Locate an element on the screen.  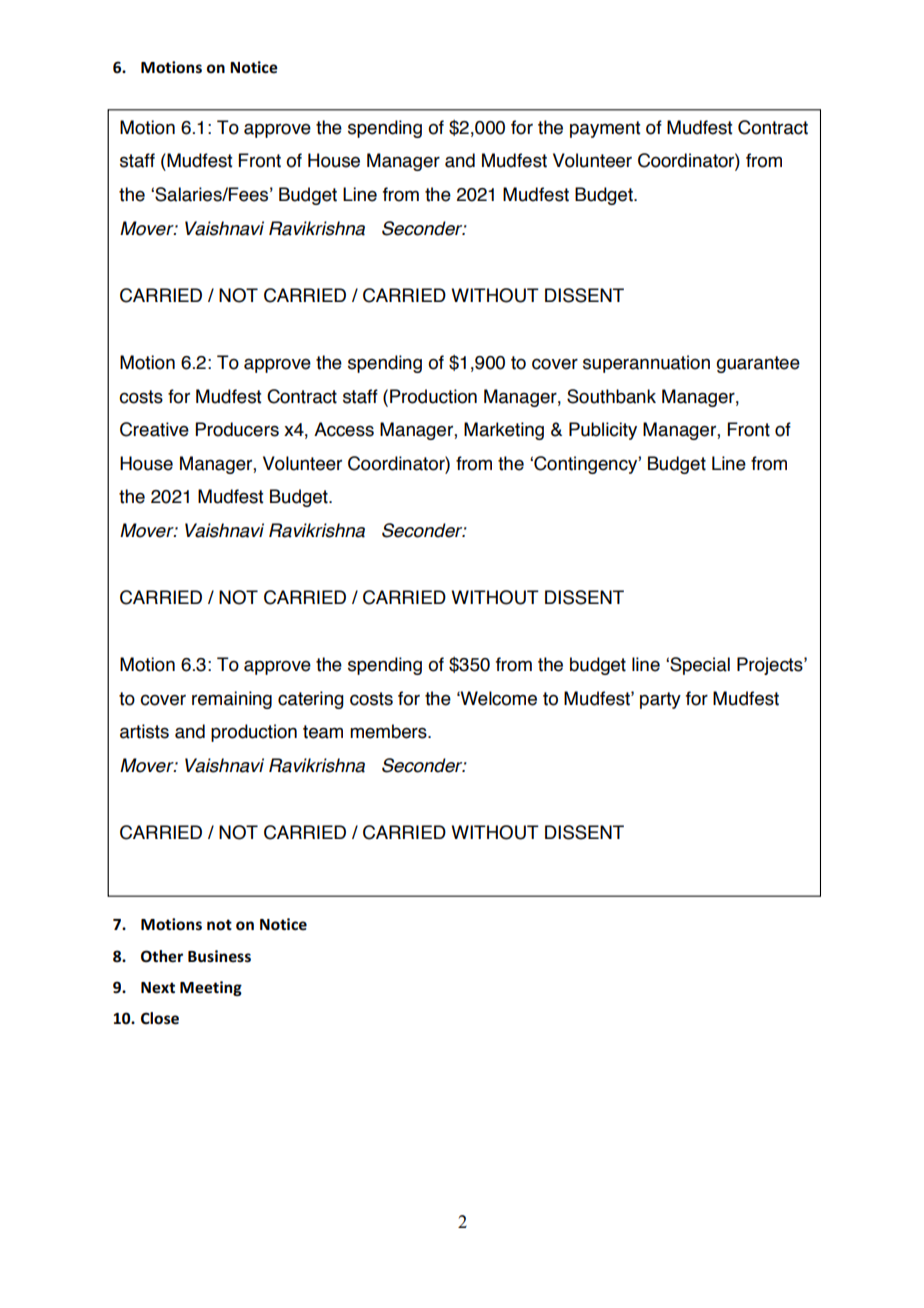
remaining is located at coordinates (232, 700).
